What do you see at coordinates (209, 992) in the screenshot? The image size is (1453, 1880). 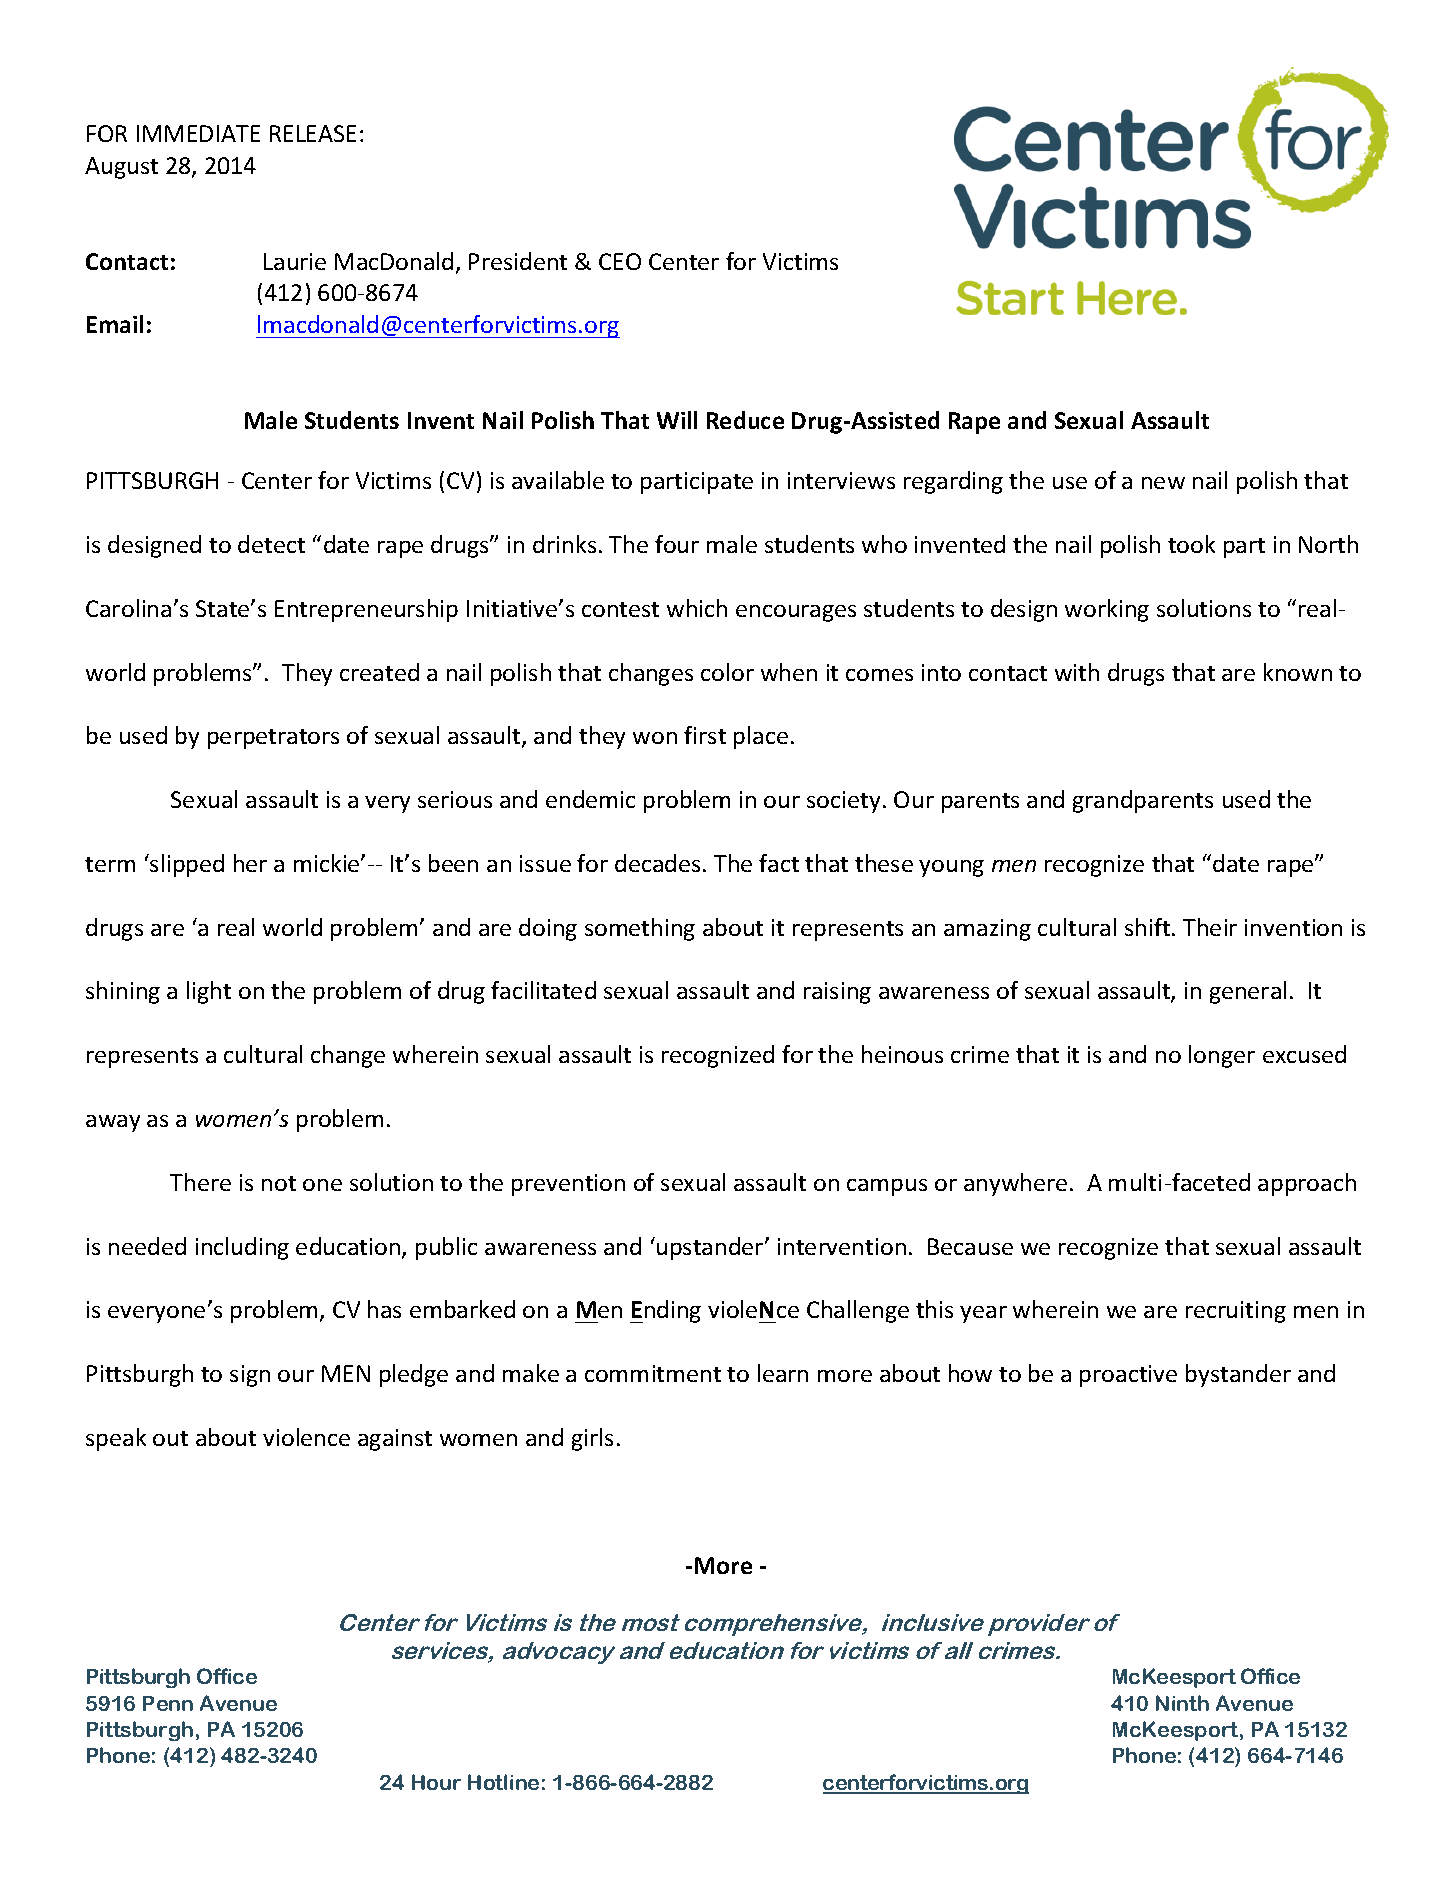 I see `light` at bounding box center [209, 992].
